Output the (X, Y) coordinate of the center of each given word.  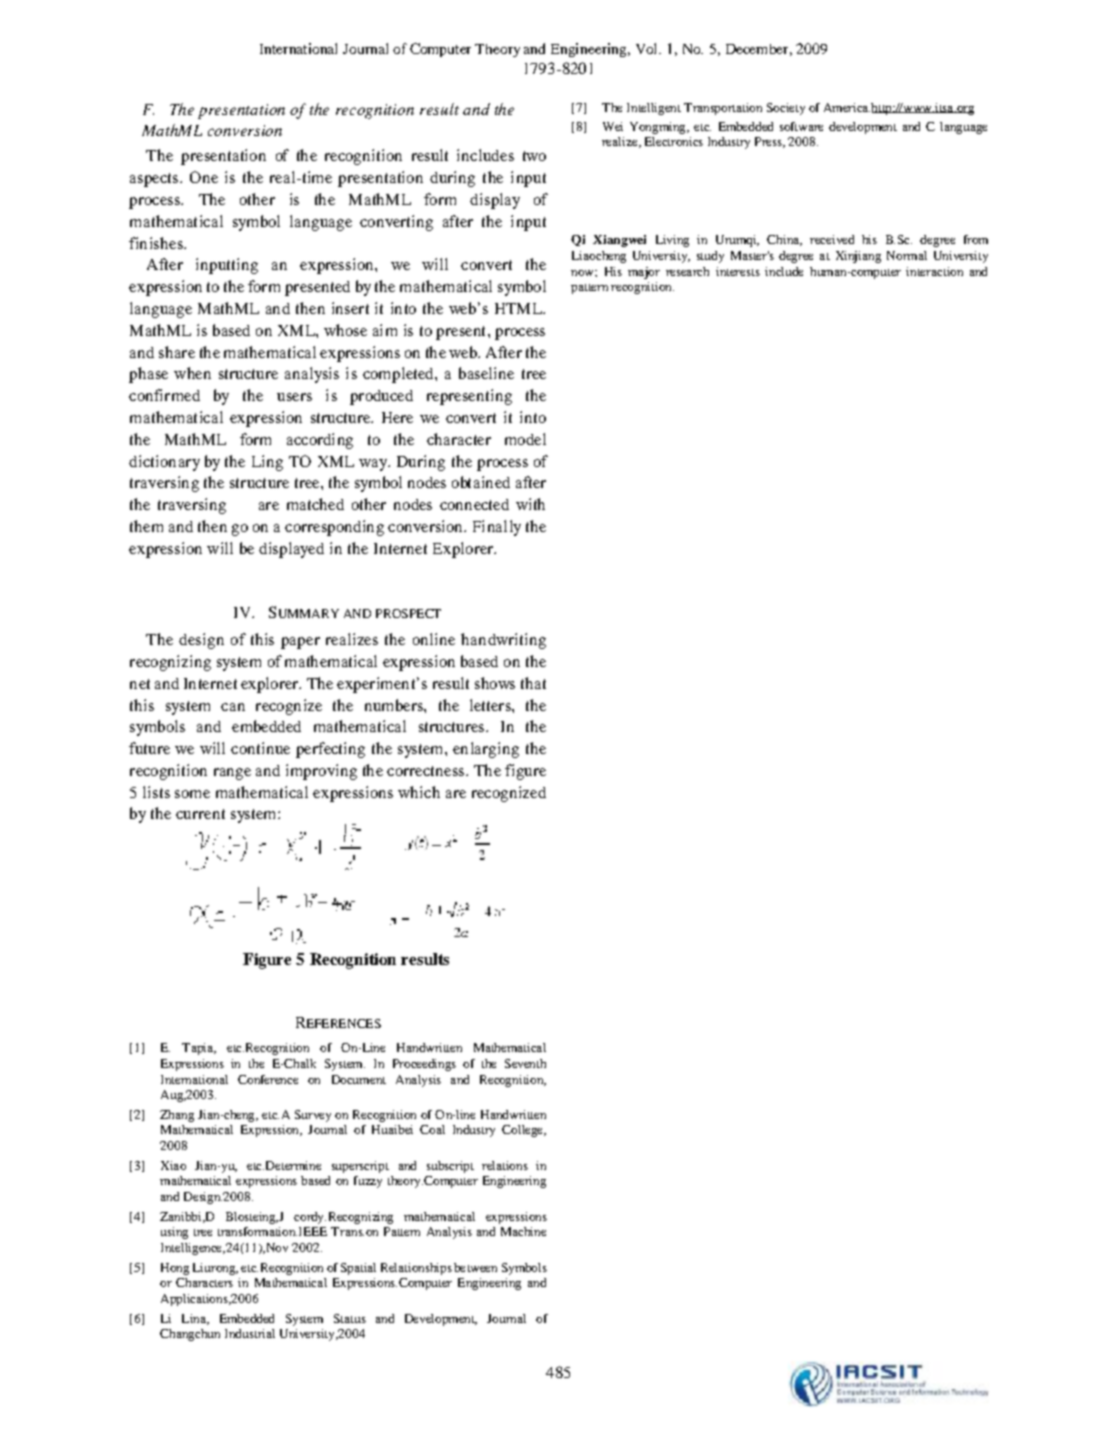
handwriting (503, 641)
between (475, 1267)
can (233, 707)
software (801, 126)
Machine (523, 1231)
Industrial (250, 1333)
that (533, 683)
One (204, 177)
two (534, 156)
